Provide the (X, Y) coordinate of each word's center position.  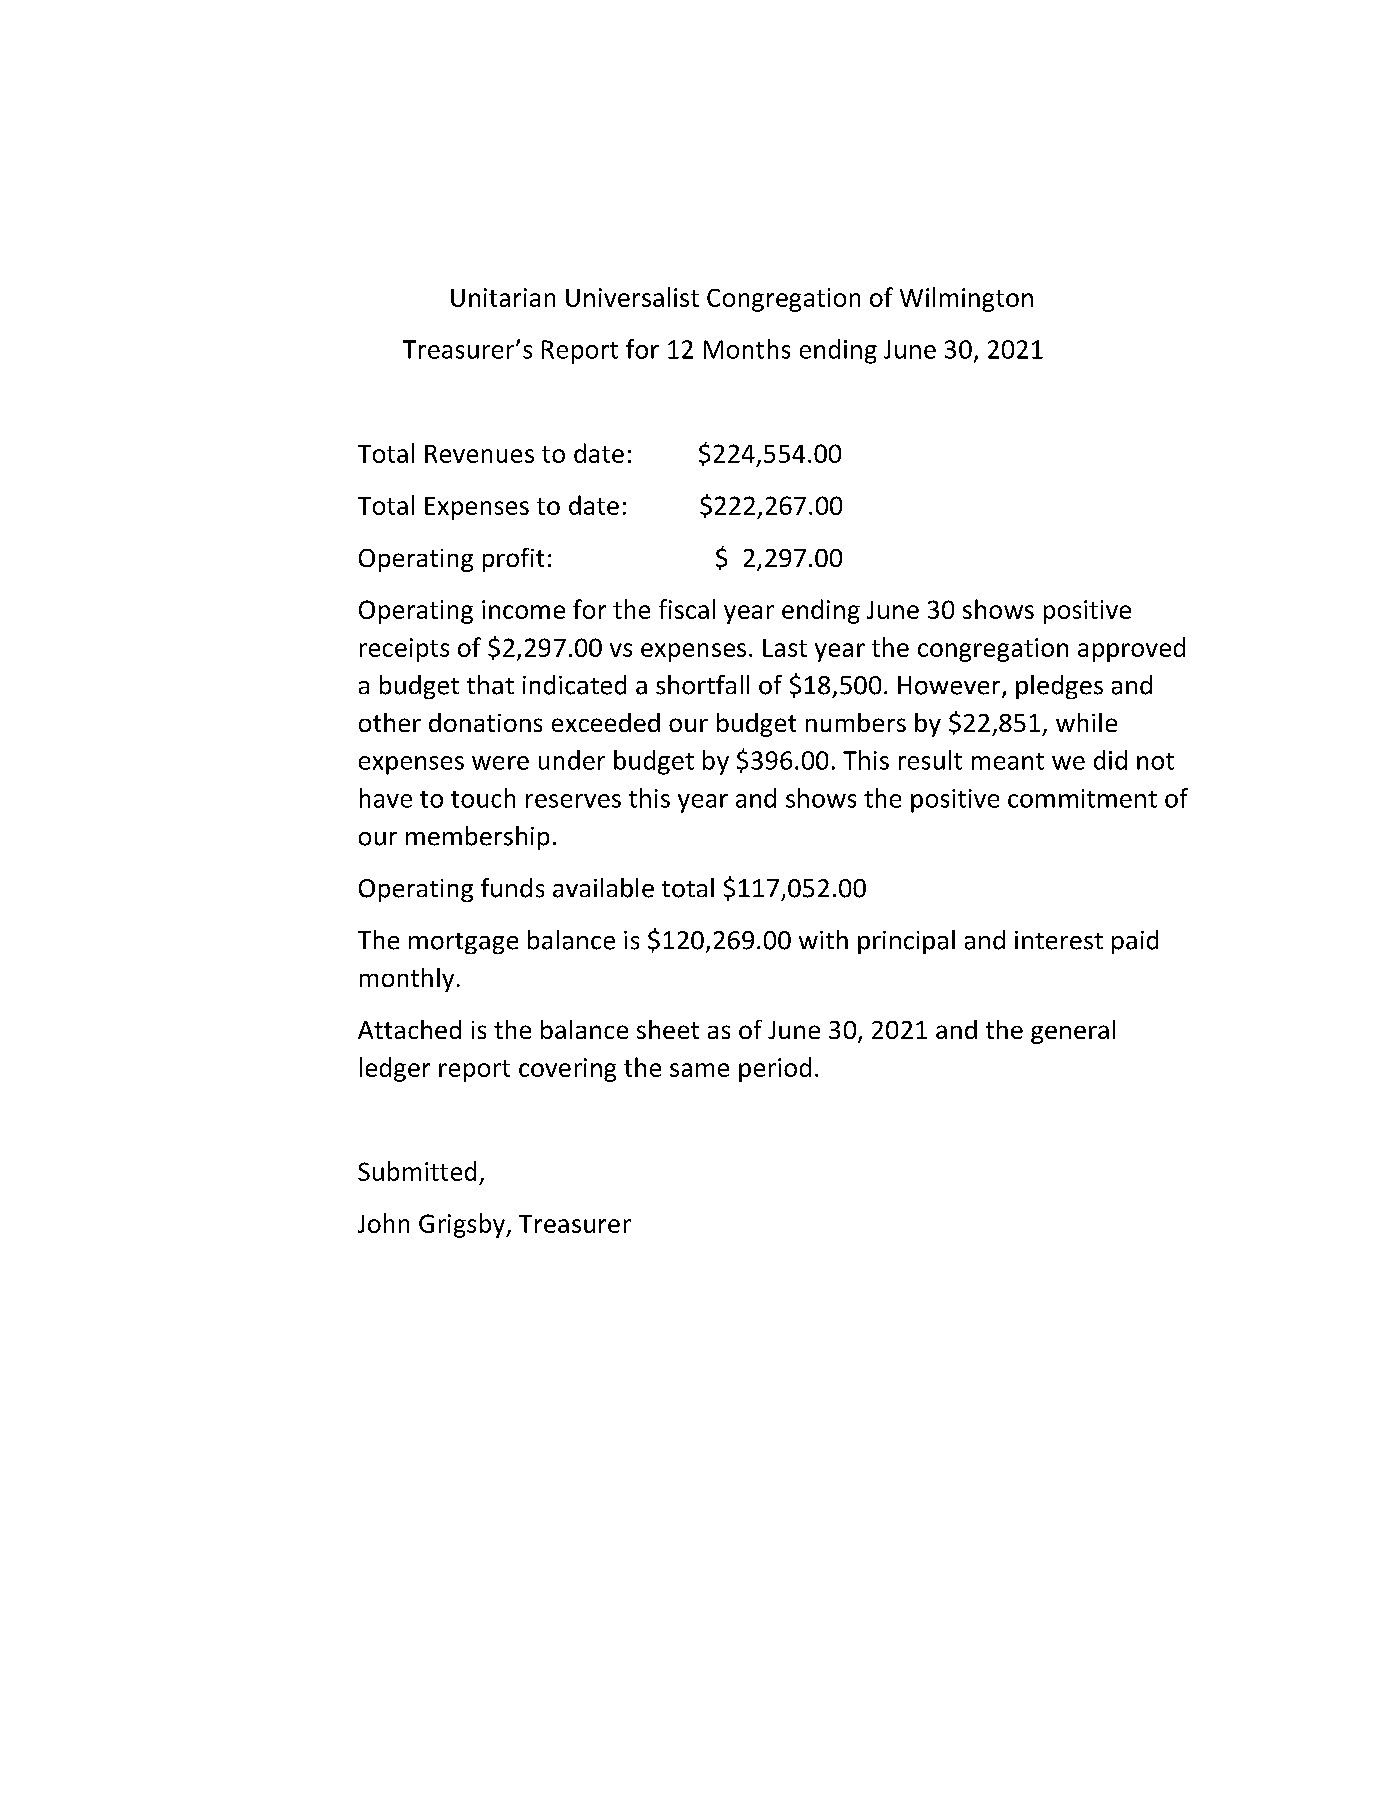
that (490, 685)
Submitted (417, 1171)
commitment (1082, 798)
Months (747, 349)
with (823, 939)
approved (1131, 649)
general (1073, 1032)
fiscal (687, 609)
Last (785, 648)
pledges (1059, 687)
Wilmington (966, 299)
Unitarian (503, 297)
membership (477, 838)
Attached (409, 1029)
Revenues (479, 454)
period (775, 1069)
